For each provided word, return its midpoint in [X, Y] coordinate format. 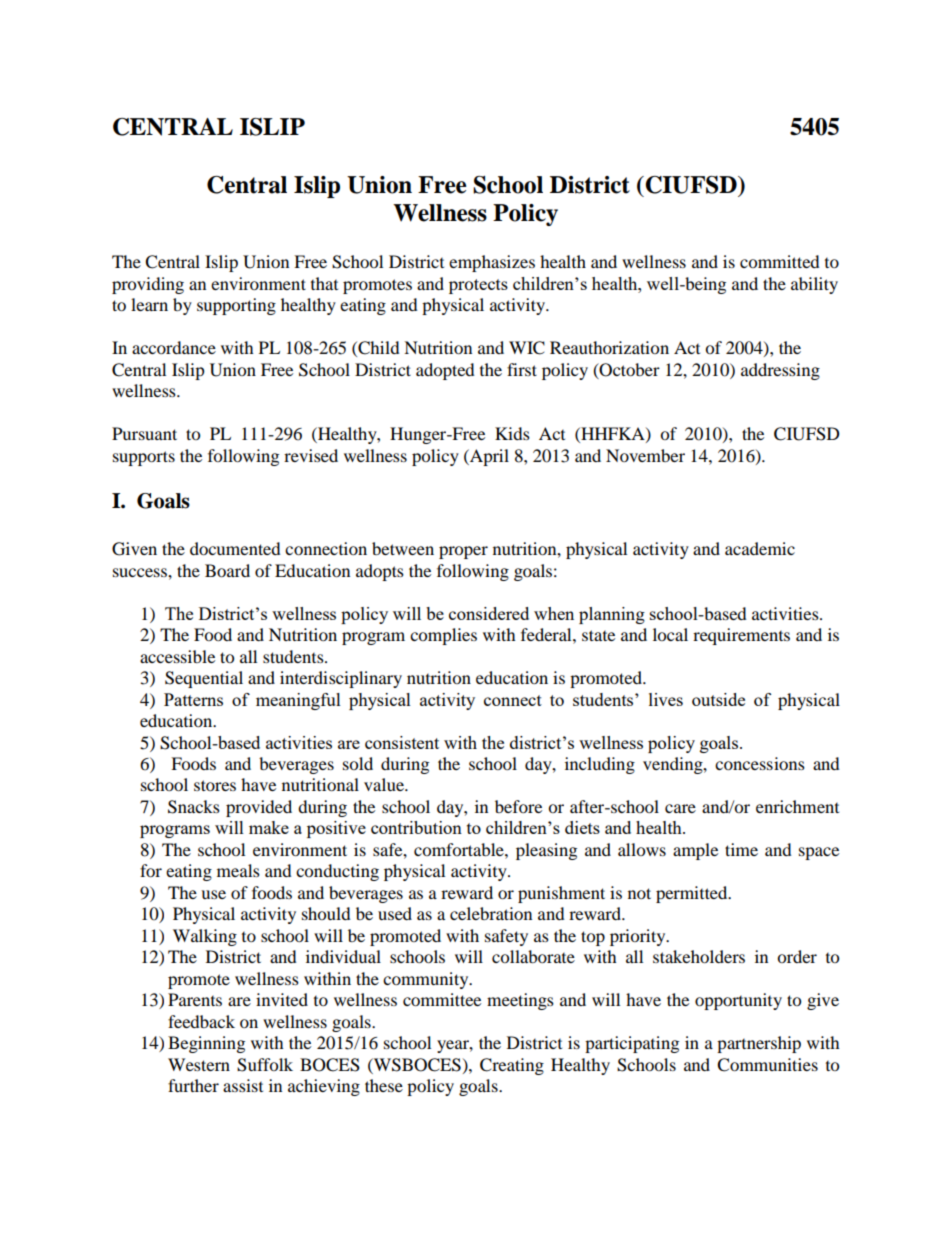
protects [478, 286]
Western [199, 1064]
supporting [236, 306]
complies [443, 636]
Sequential [204, 679]
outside [718, 699]
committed [780, 261]
